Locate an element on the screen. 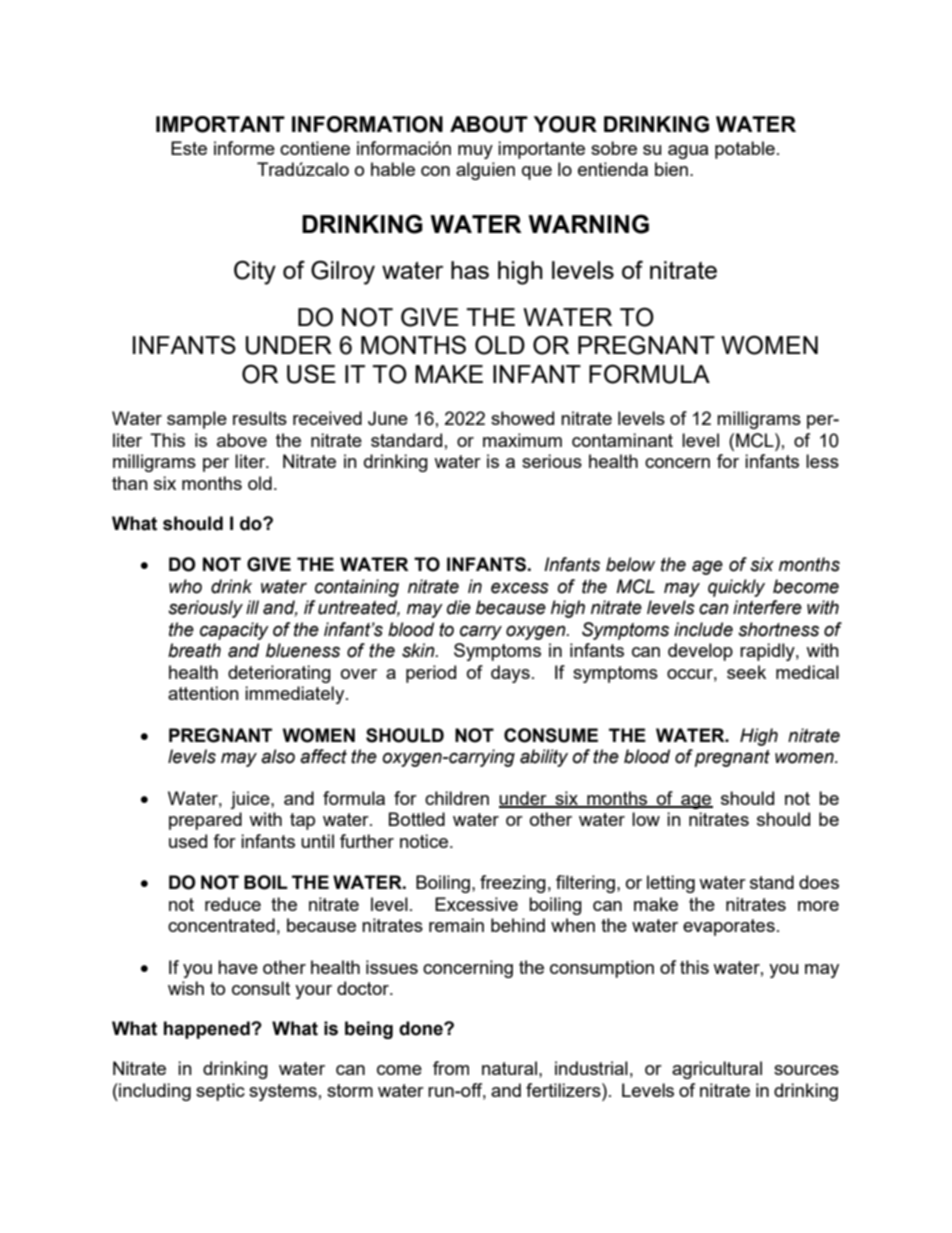  Este is located at coordinates (189, 148).
